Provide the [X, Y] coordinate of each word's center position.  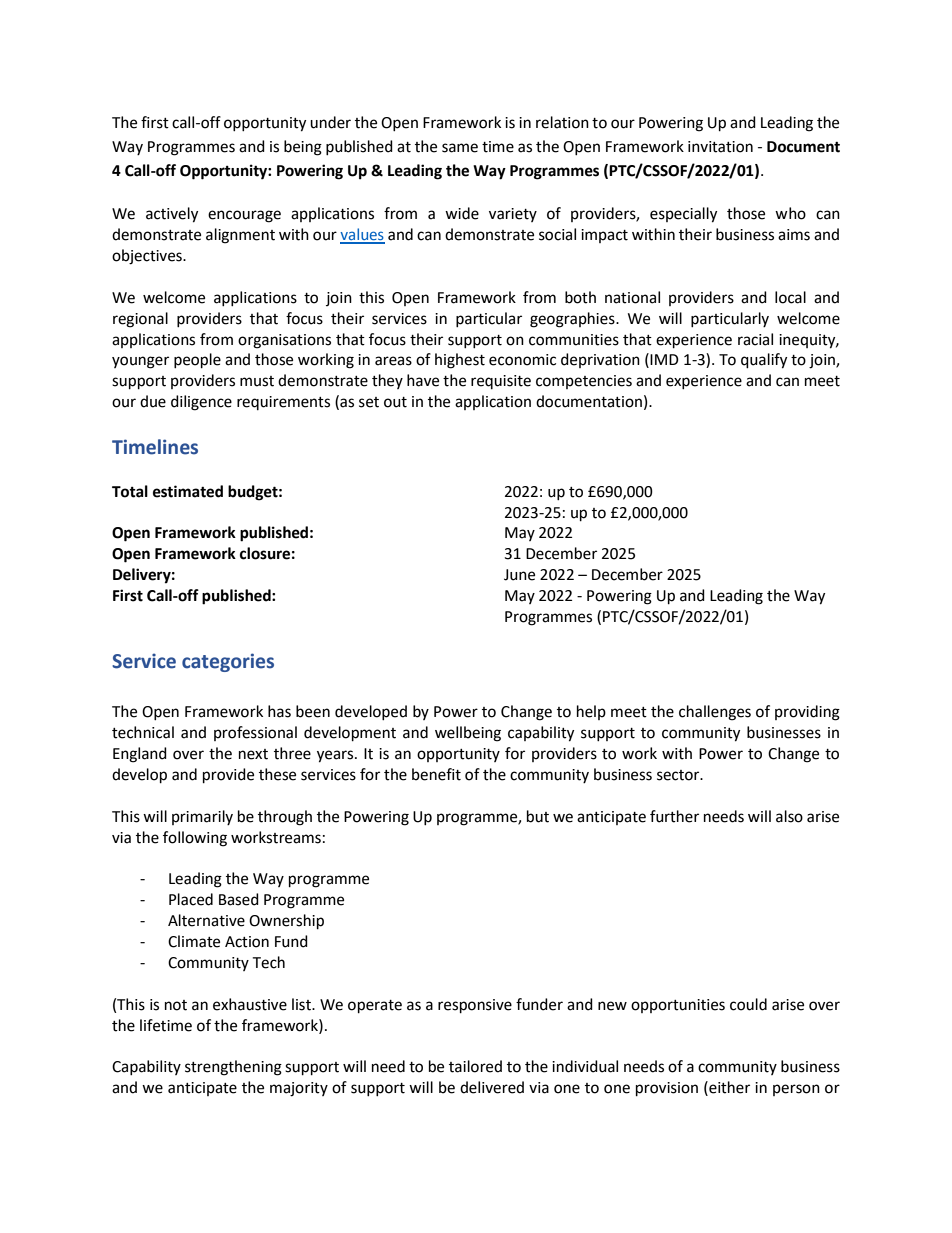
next [253, 754]
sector [679, 775]
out [395, 402]
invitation [720, 147]
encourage [244, 216]
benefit [436, 774]
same [460, 148]
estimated [188, 491]
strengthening [233, 1068]
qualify [764, 361]
